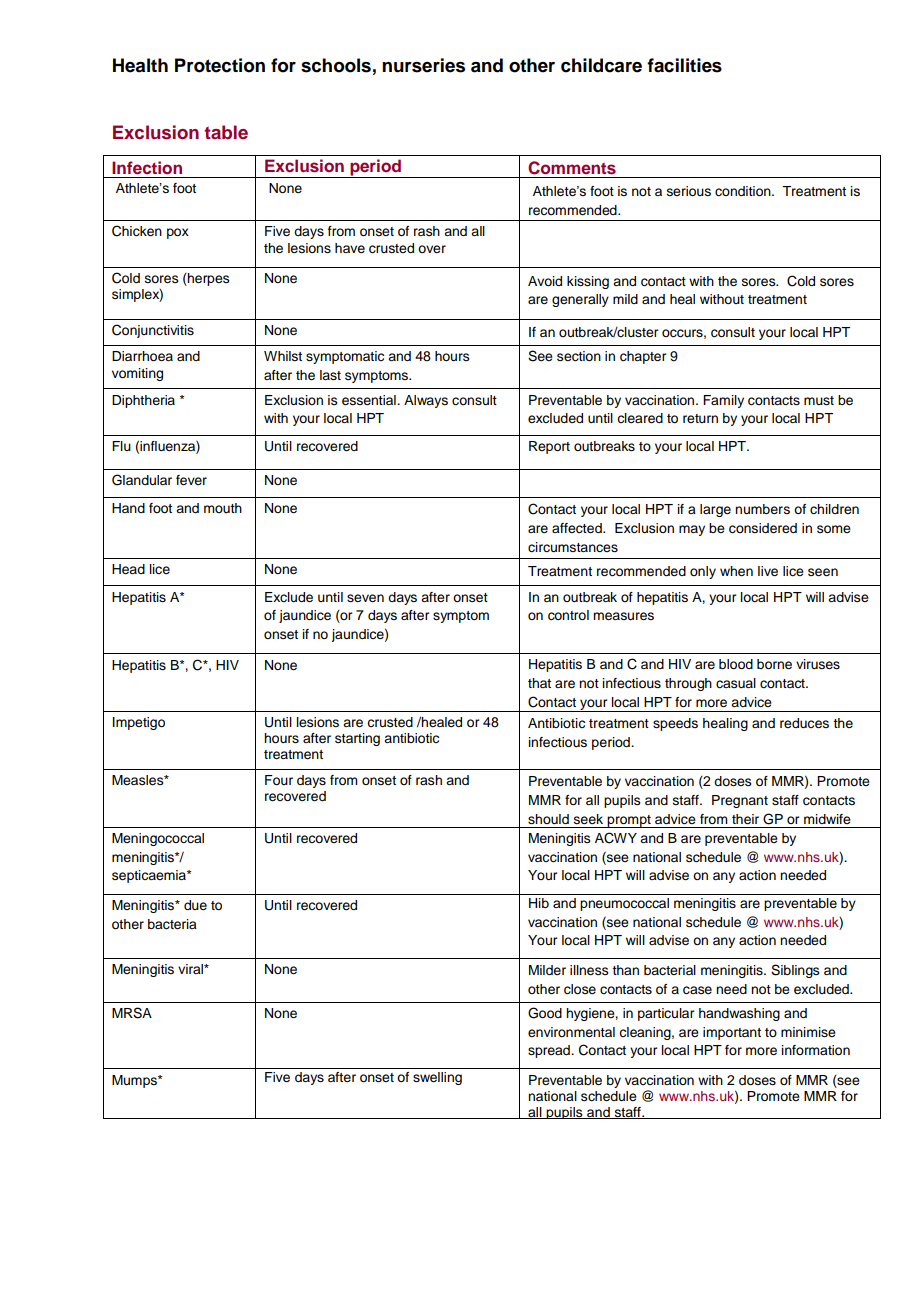 This screenshot has height=1308, width=924. Describe the element at coordinates (684, 65) in the screenshot. I see `facilities` at that location.
